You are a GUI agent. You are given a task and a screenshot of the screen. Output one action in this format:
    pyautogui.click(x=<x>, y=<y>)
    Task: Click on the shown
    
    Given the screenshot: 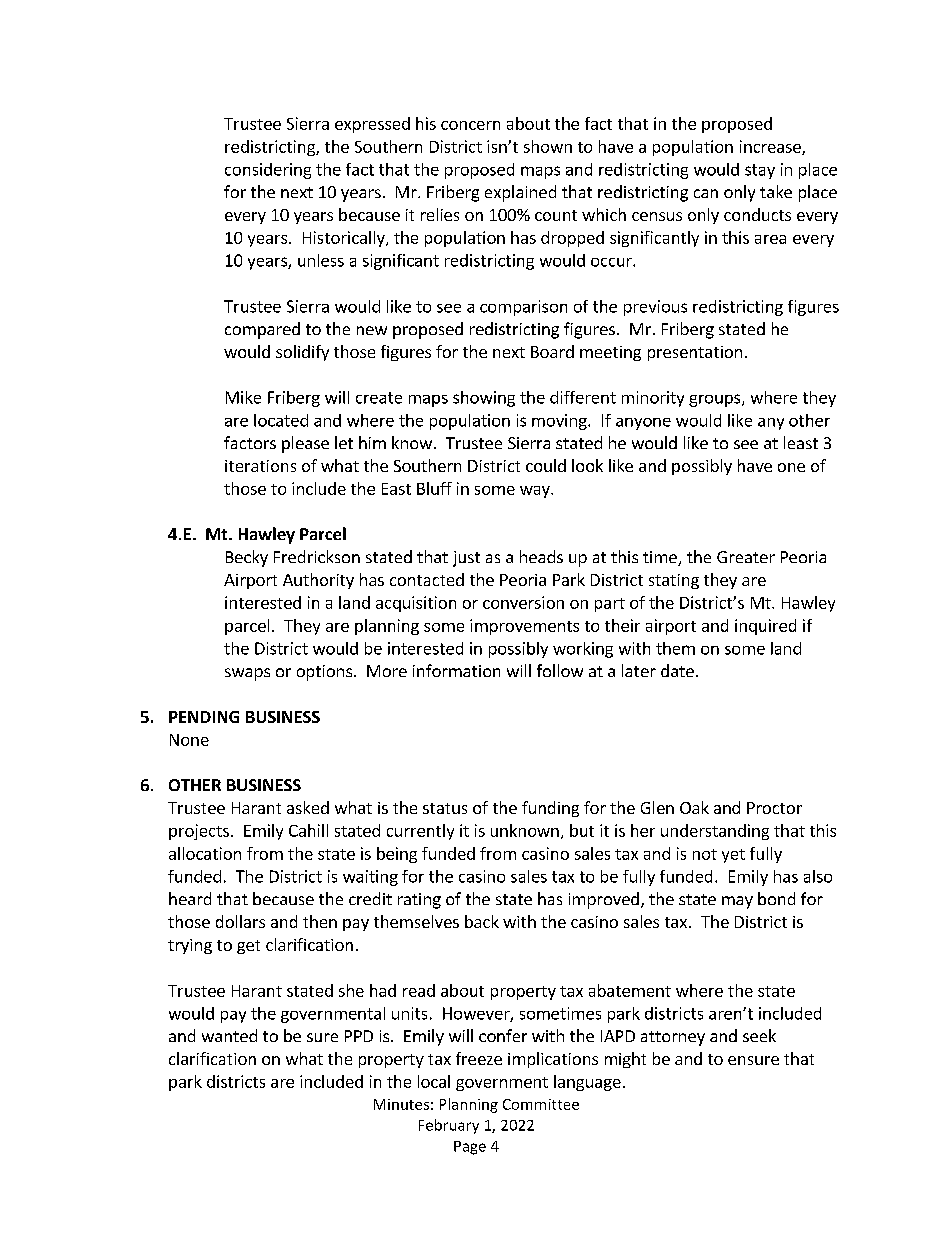 What is the action you would take?
    pyautogui.click(x=548, y=146)
